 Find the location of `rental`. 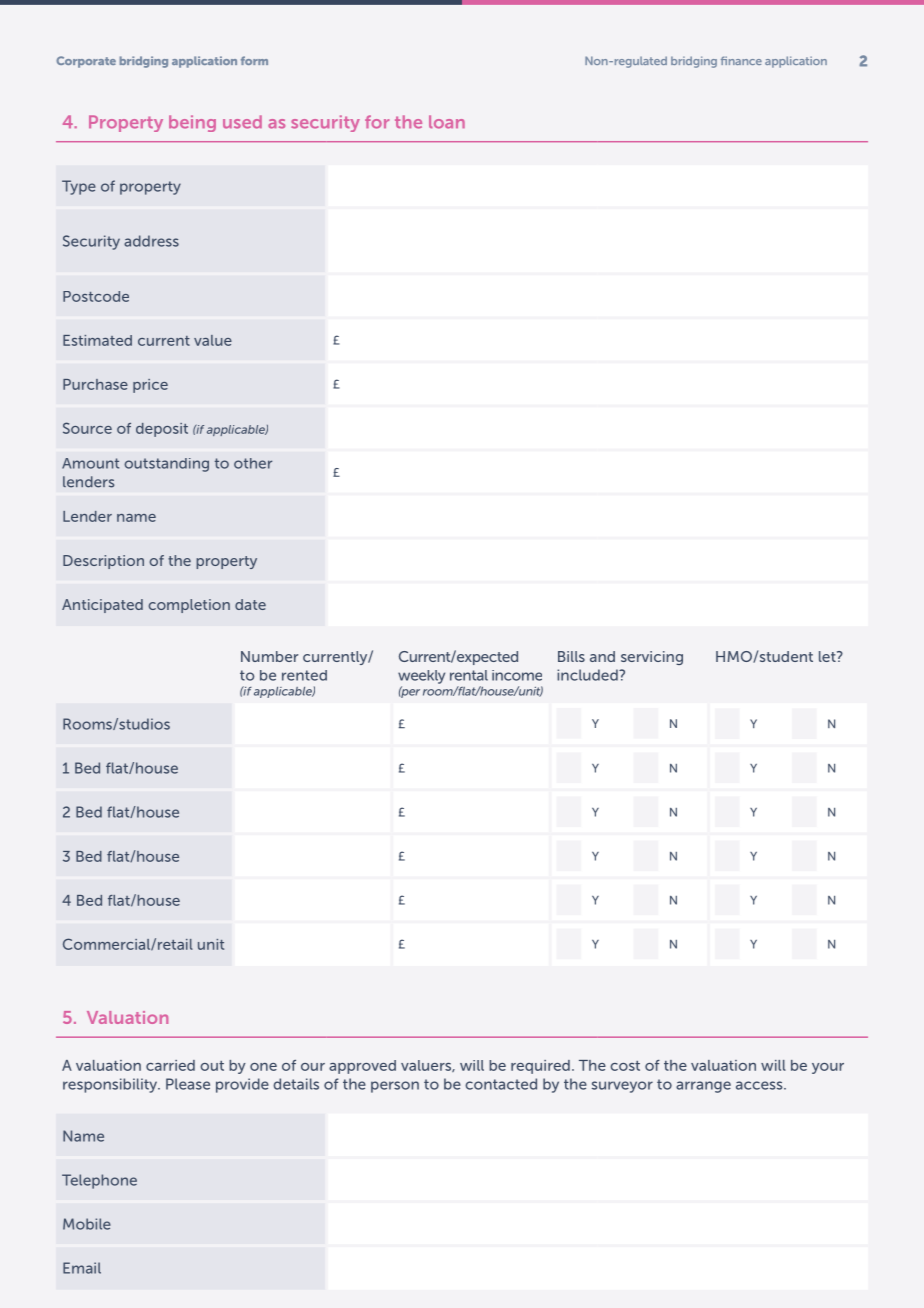

rental is located at coordinates (469, 675).
